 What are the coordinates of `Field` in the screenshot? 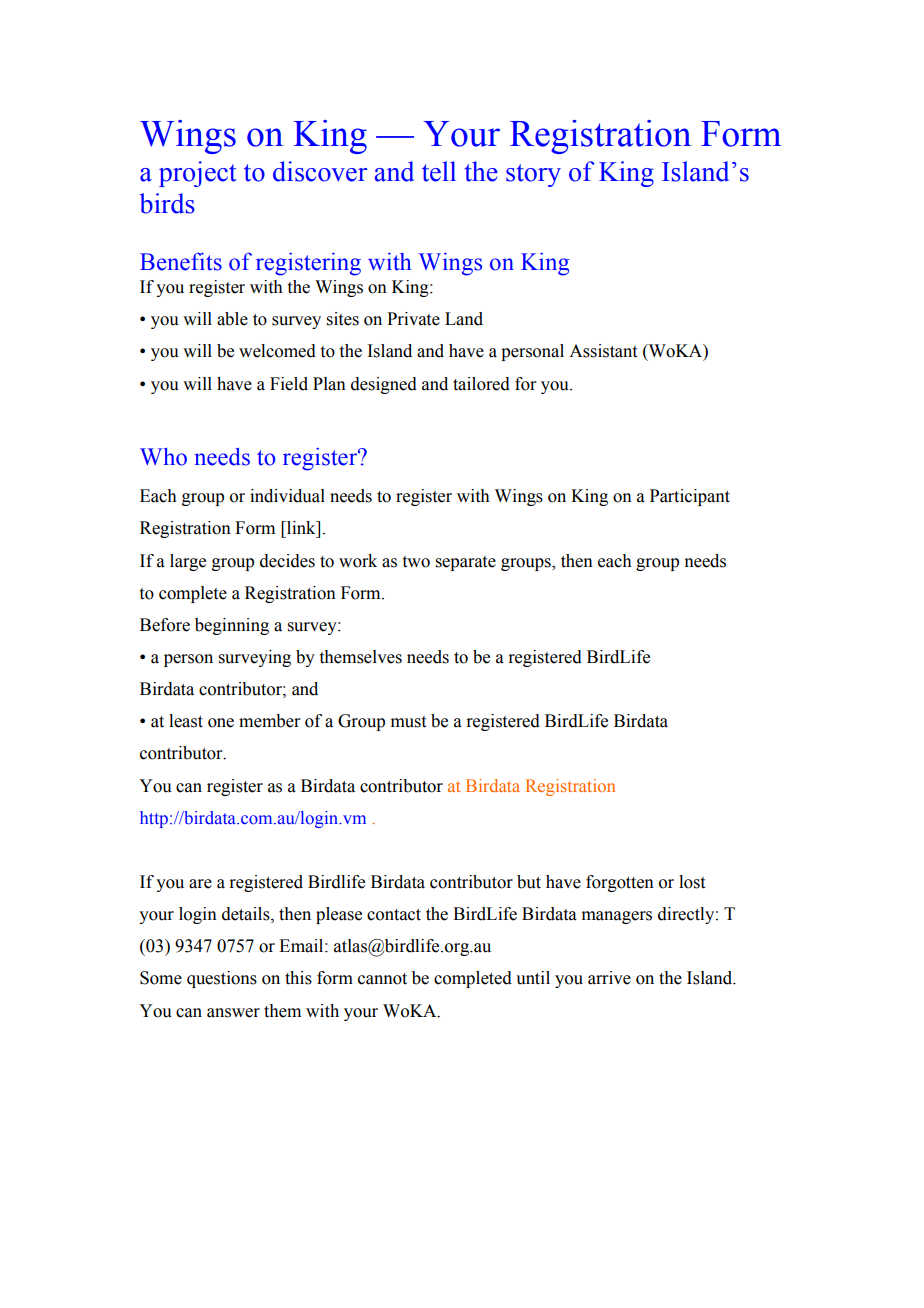 It's located at (289, 384).
